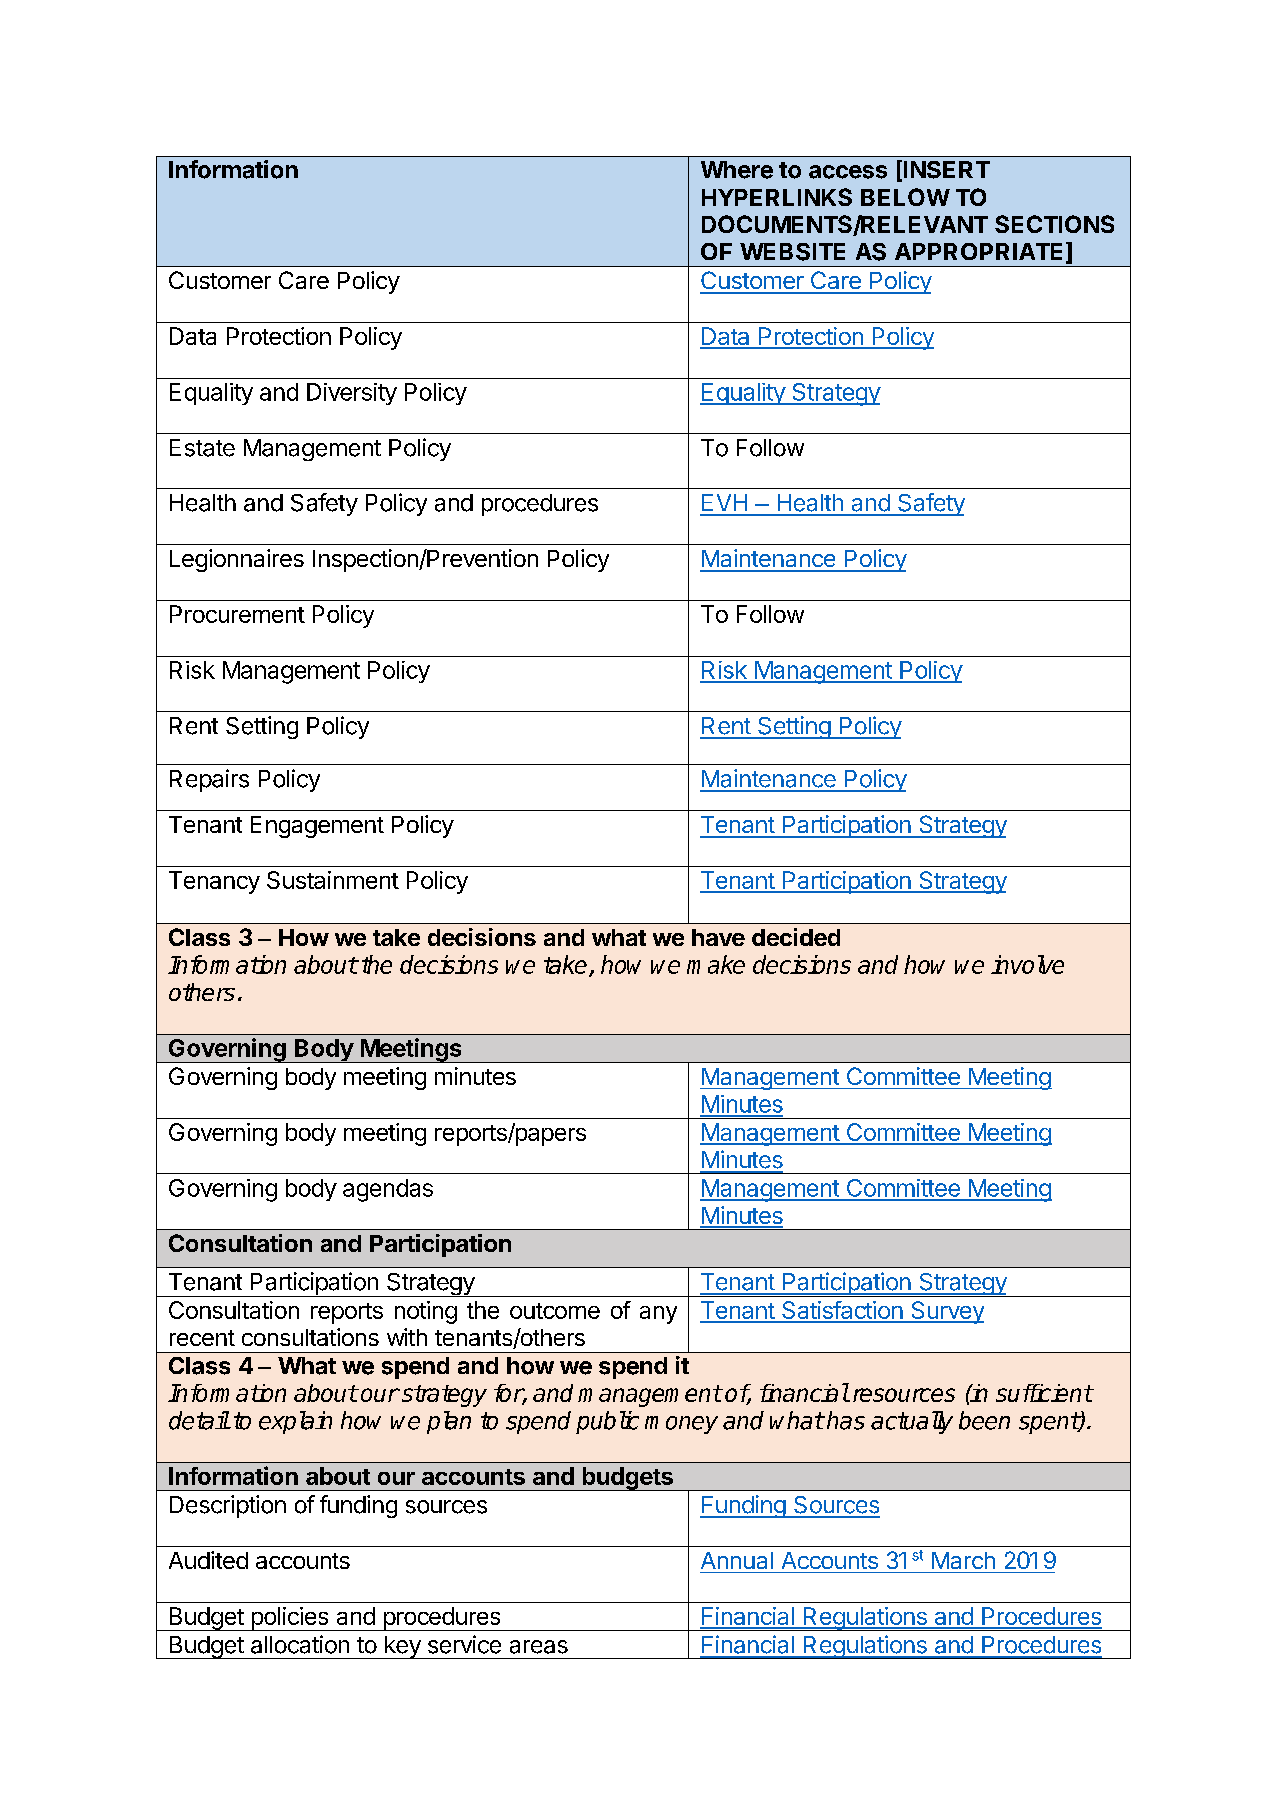  What do you see at coordinates (905, 197) in the page?
I see `BELOW` at bounding box center [905, 197].
